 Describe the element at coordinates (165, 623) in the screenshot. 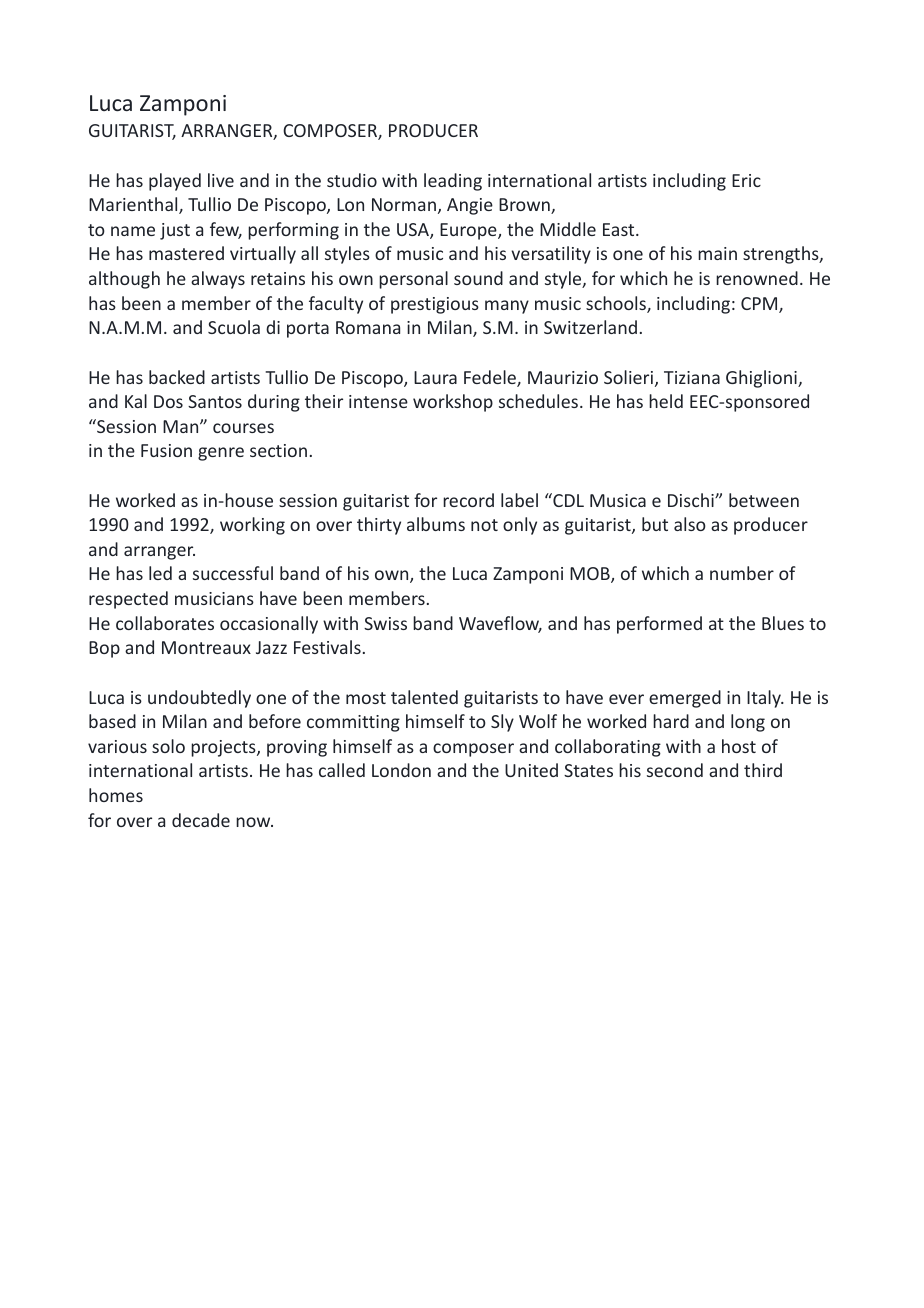

I see `collaborates` at that location.
